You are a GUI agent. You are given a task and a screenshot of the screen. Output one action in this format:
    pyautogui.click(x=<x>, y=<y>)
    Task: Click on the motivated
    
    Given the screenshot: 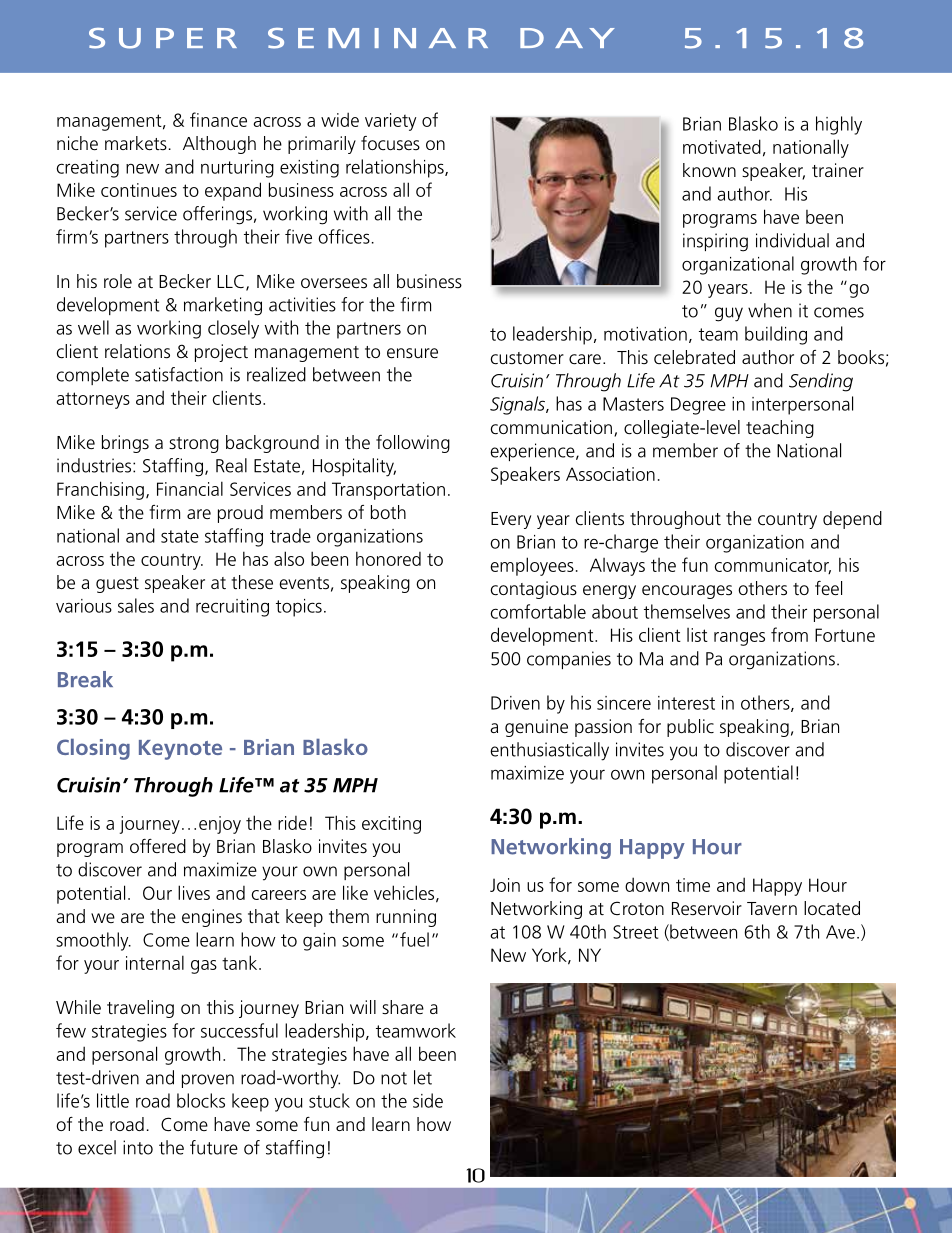 What is the action you would take?
    pyautogui.click(x=722, y=146)
